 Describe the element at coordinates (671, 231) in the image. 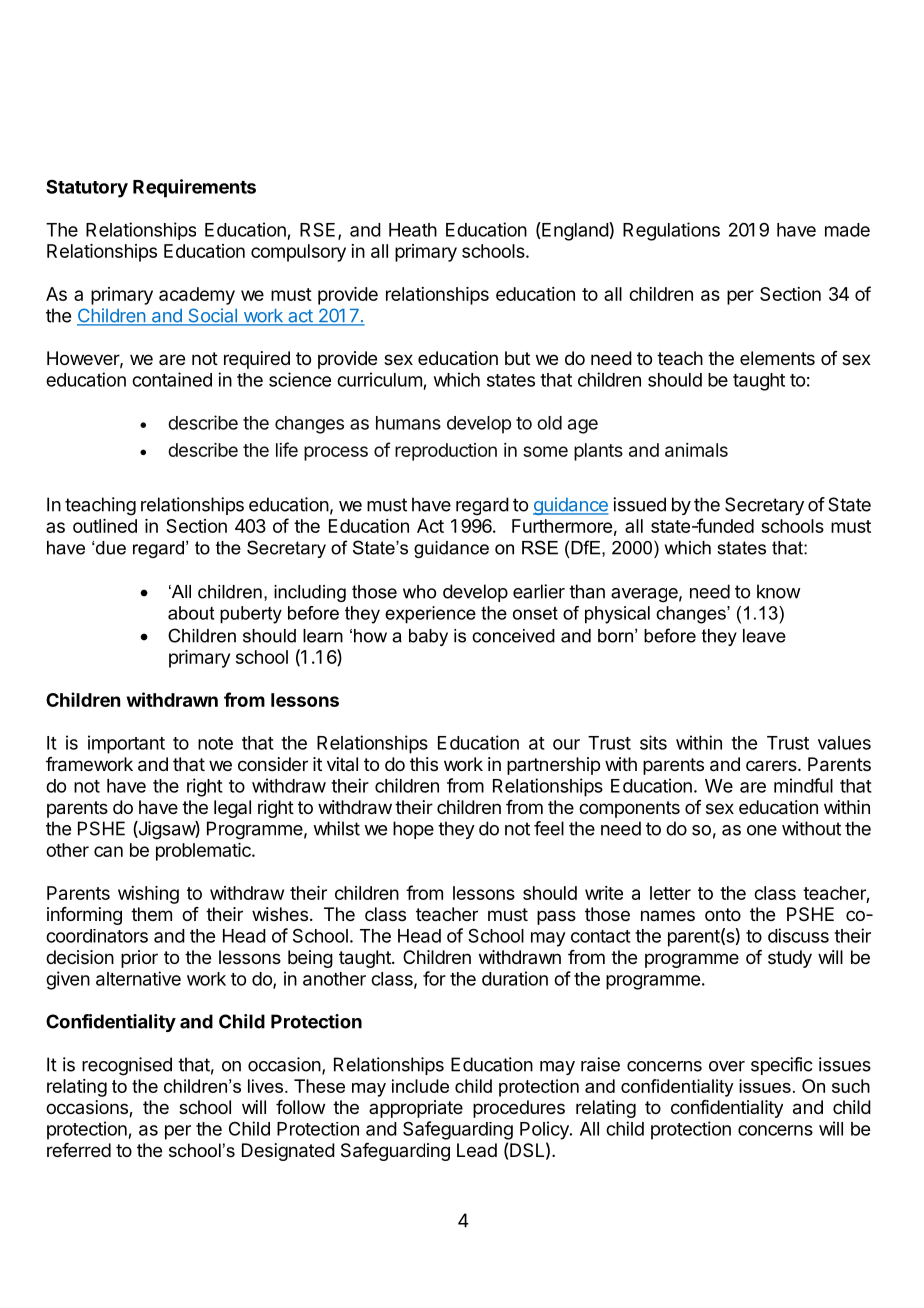

I see `Regulations` at that location.
